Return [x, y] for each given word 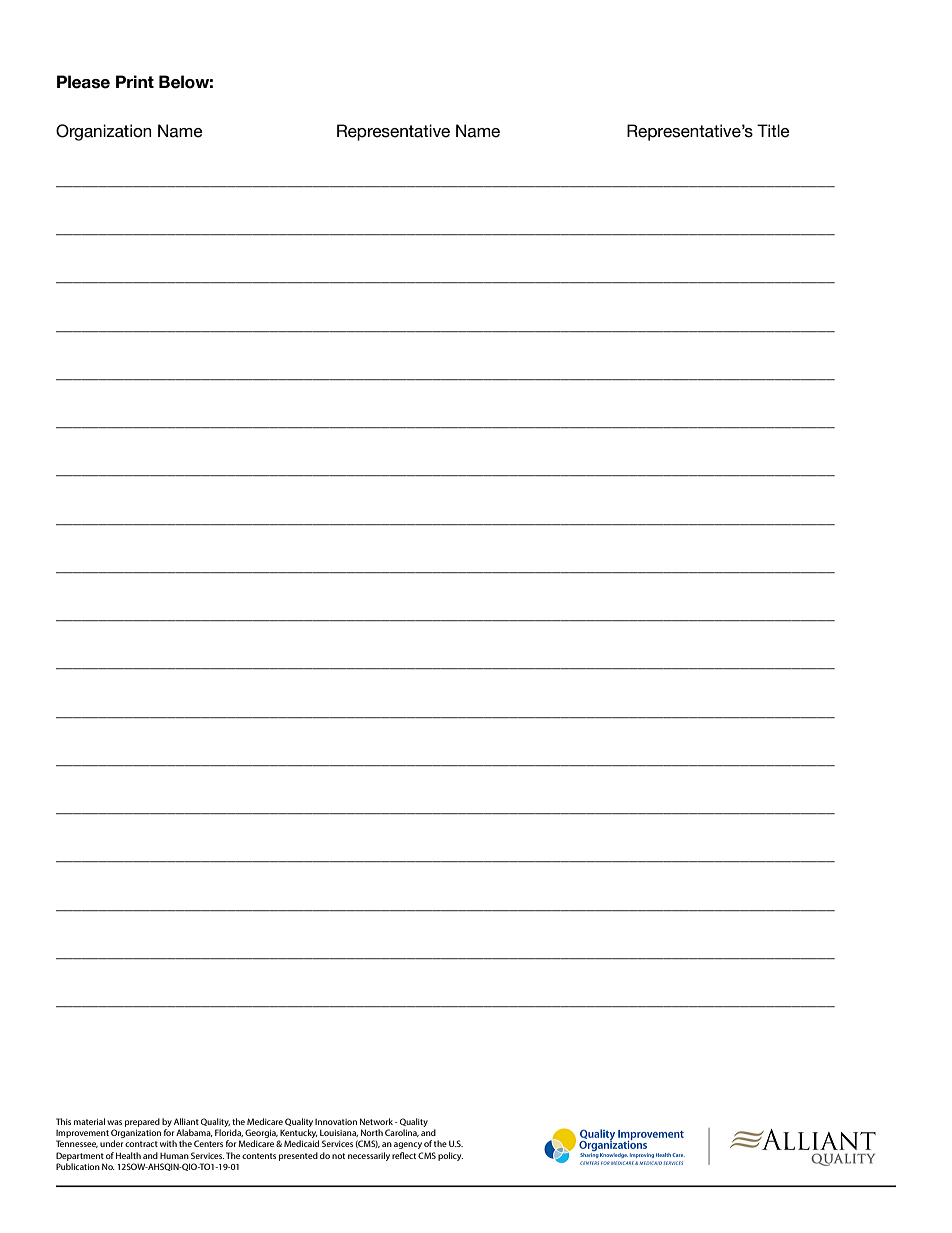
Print [135, 81]
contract [141, 1144]
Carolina [402, 1133]
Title [773, 131]
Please [83, 82]
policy [450, 1156]
